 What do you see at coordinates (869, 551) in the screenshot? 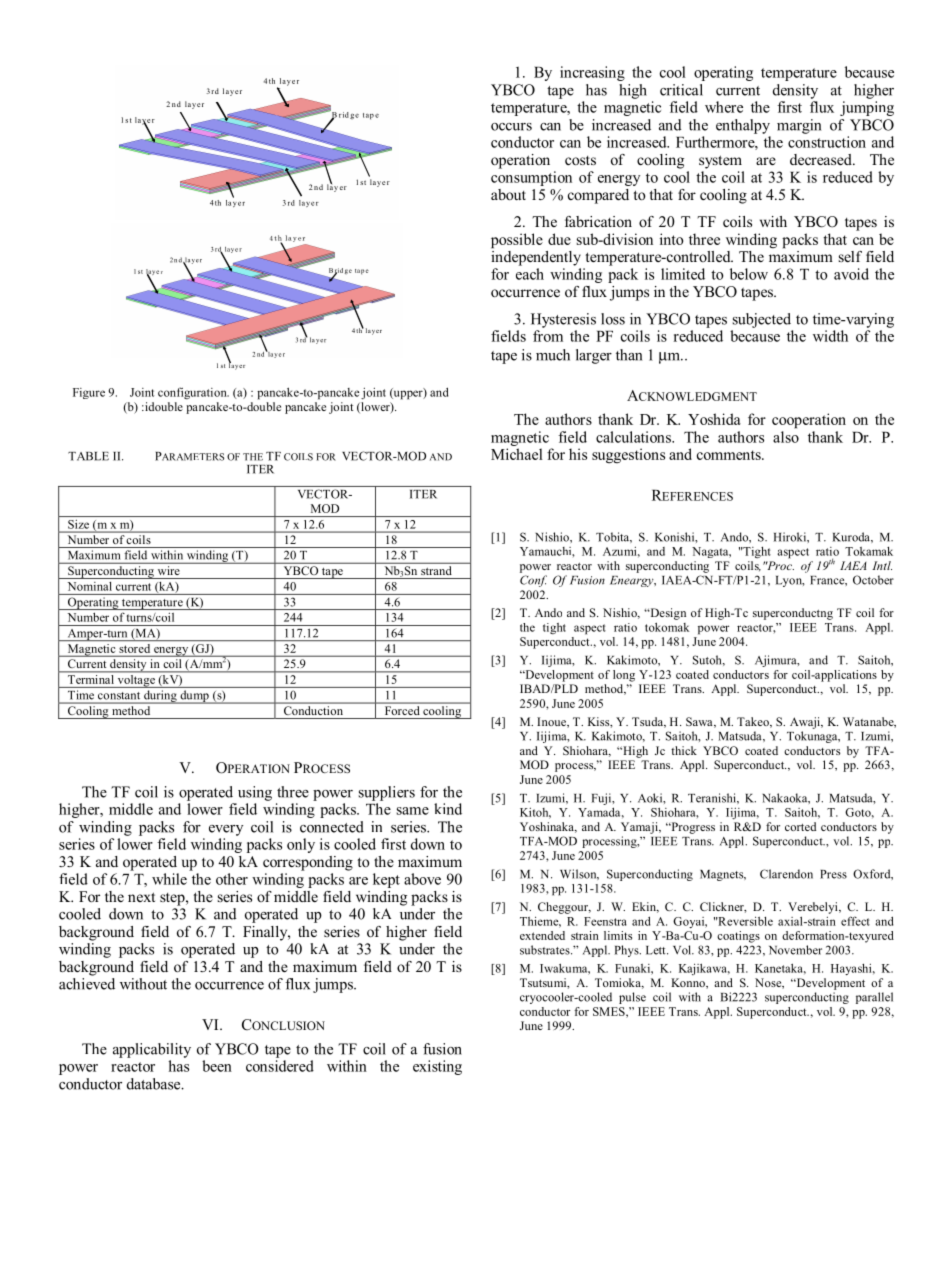
I see `Tokamak` at bounding box center [869, 551].
